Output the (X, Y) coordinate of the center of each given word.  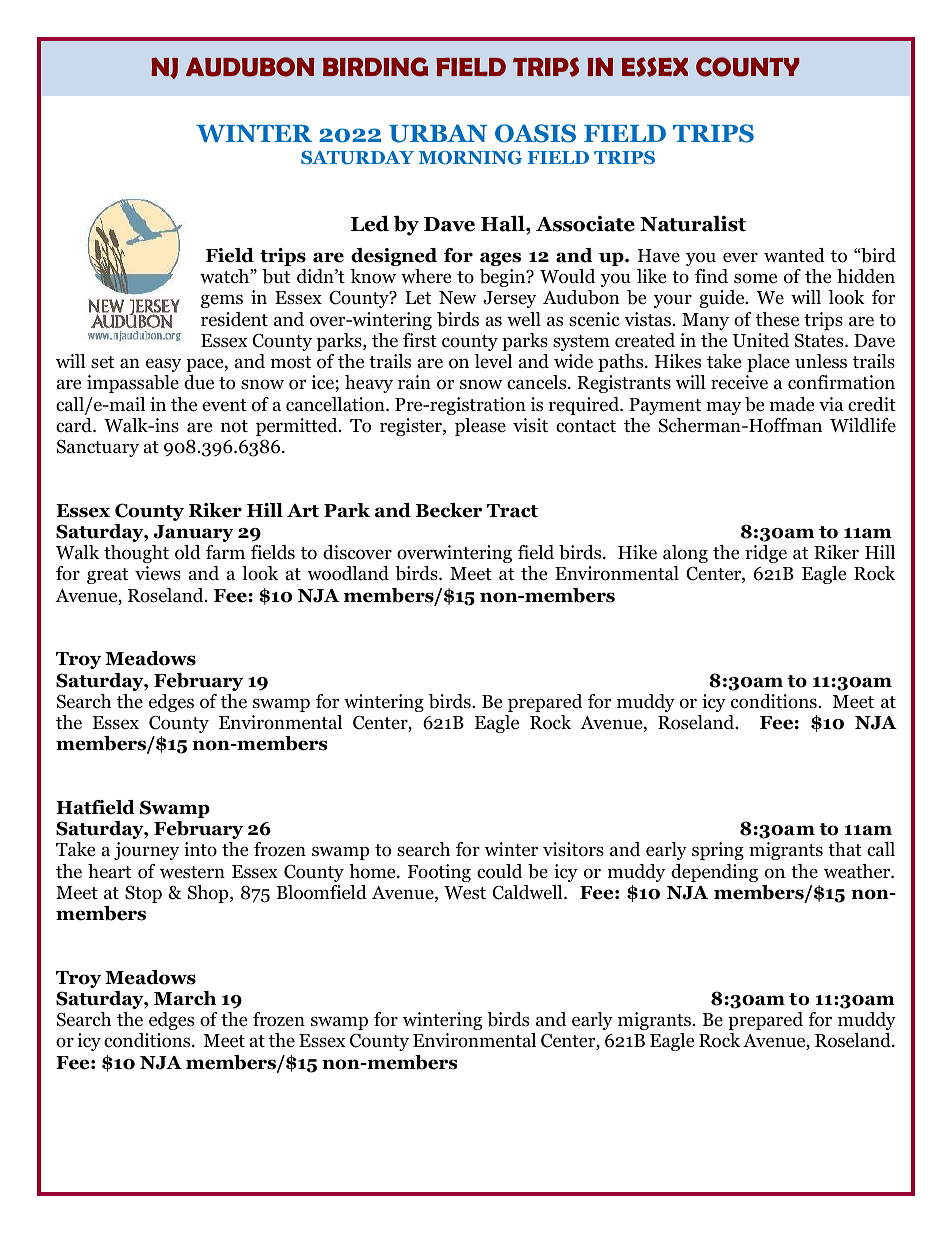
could (499, 871)
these (777, 319)
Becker (449, 510)
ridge (766, 554)
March (185, 998)
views (158, 573)
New (457, 297)
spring (718, 851)
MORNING (470, 158)
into (200, 849)
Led (370, 223)
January (194, 533)
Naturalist (693, 223)
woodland (348, 573)
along (685, 554)
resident (234, 319)
